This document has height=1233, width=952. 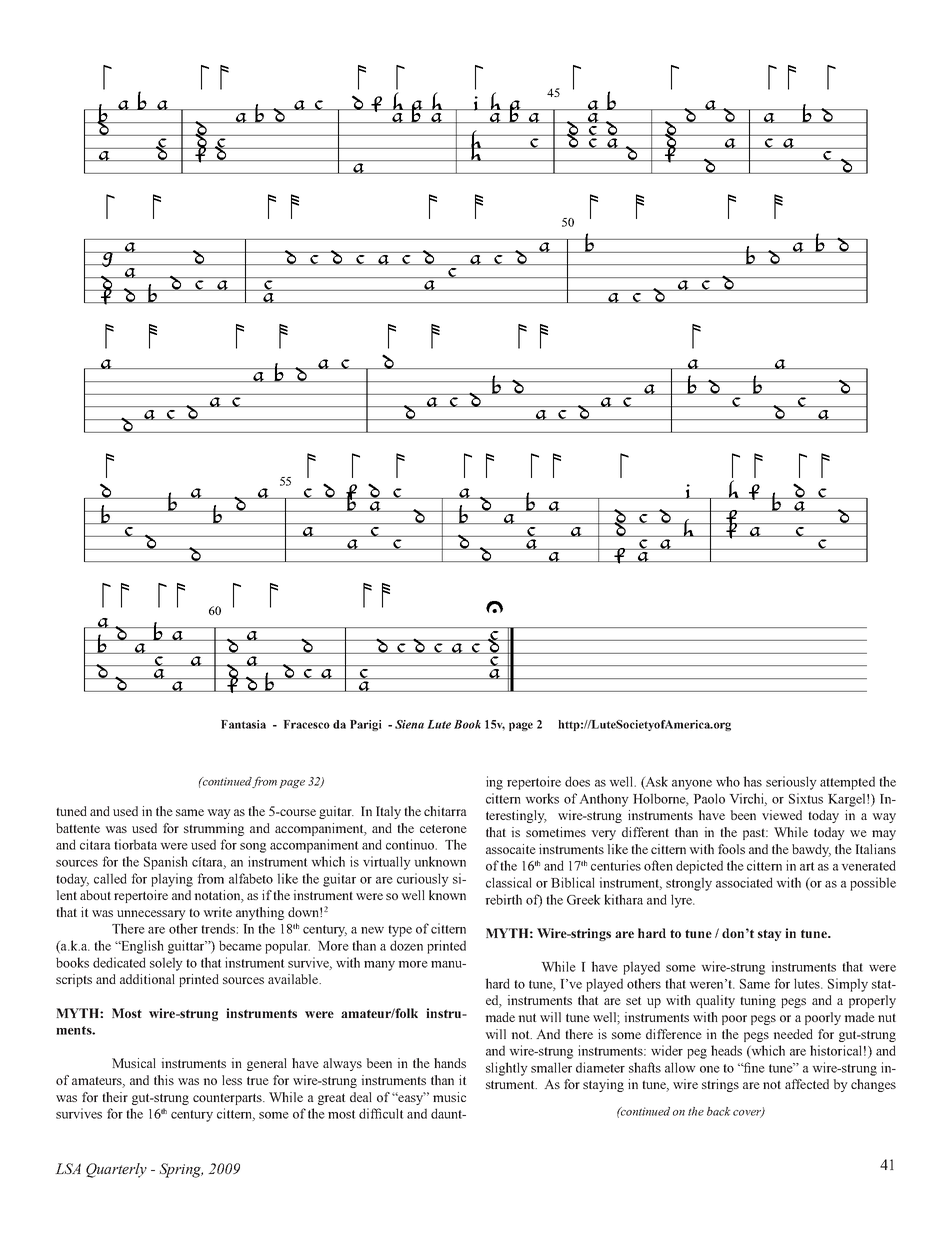 I want to click on classical, so click(x=509, y=882).
